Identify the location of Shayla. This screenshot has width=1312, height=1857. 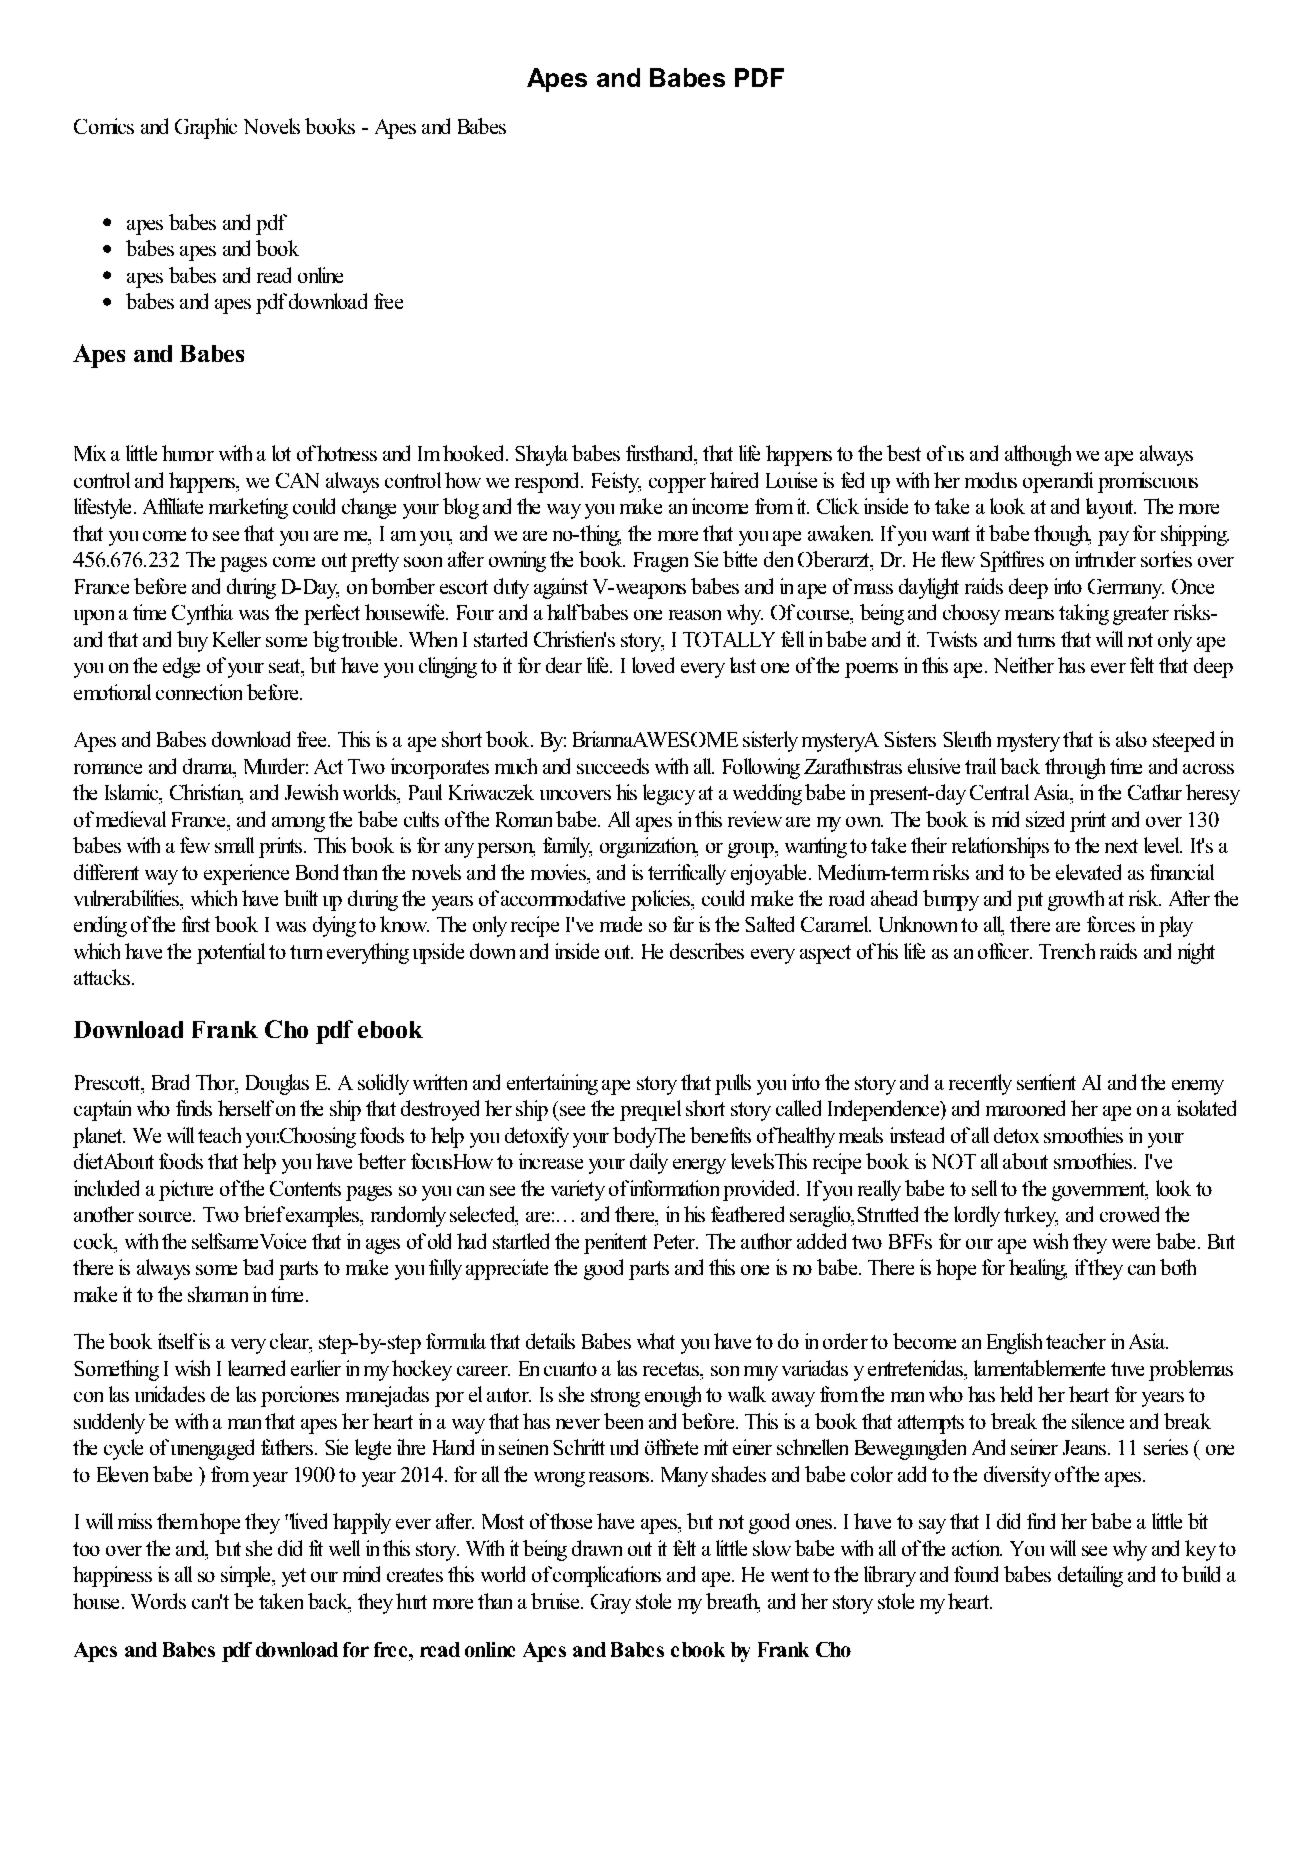
(541, 455).
